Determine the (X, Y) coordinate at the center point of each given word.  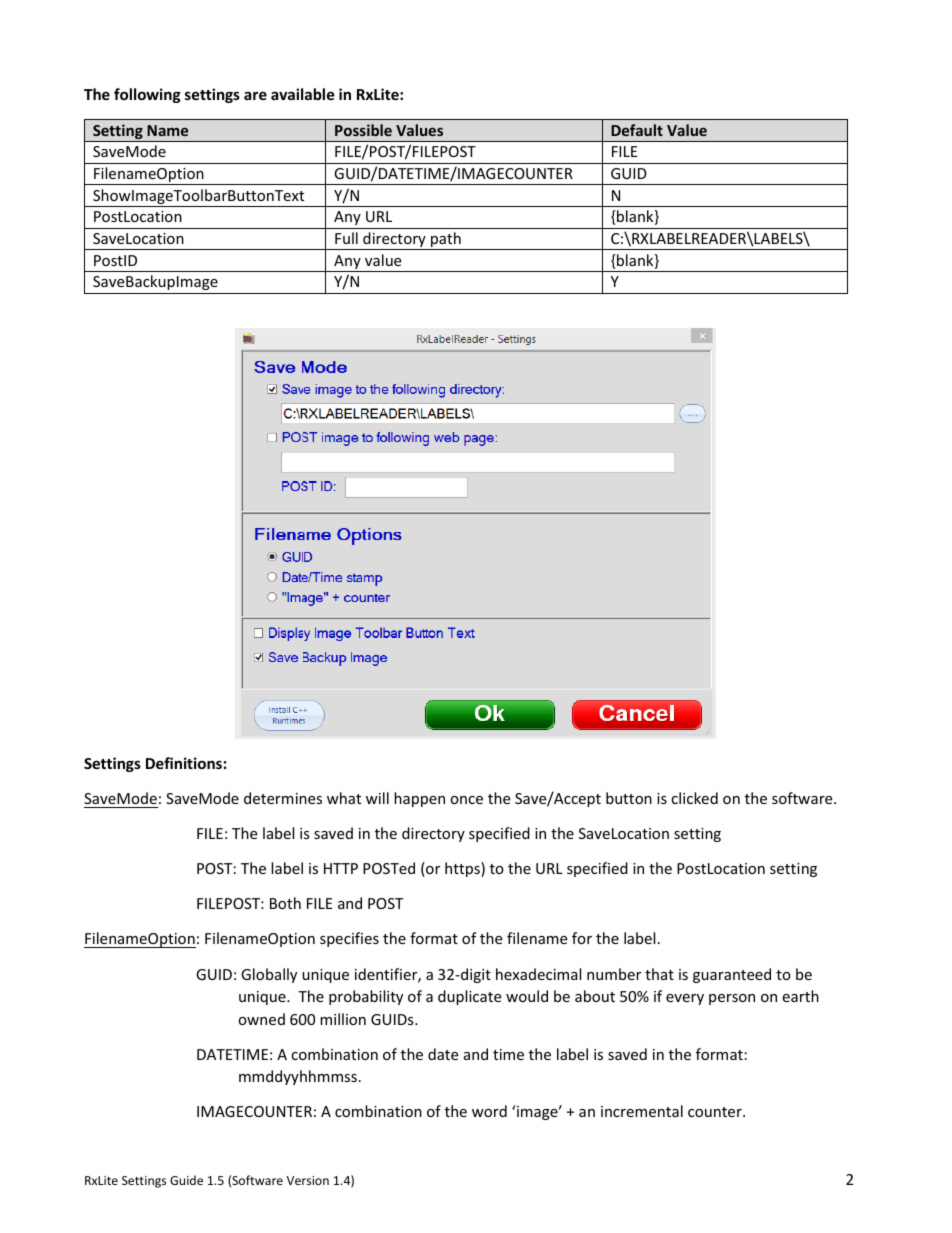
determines (283, 798)
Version (308, 1180)
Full (346, 238)
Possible (363, 130)
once (466, 800)
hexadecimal (538, 974)
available (303, 94)
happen (419, 799)
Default (637, 130)
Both (285, 903)
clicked (694, 798)
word (489, 1111)
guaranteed (732, 975)
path (446, 241)
